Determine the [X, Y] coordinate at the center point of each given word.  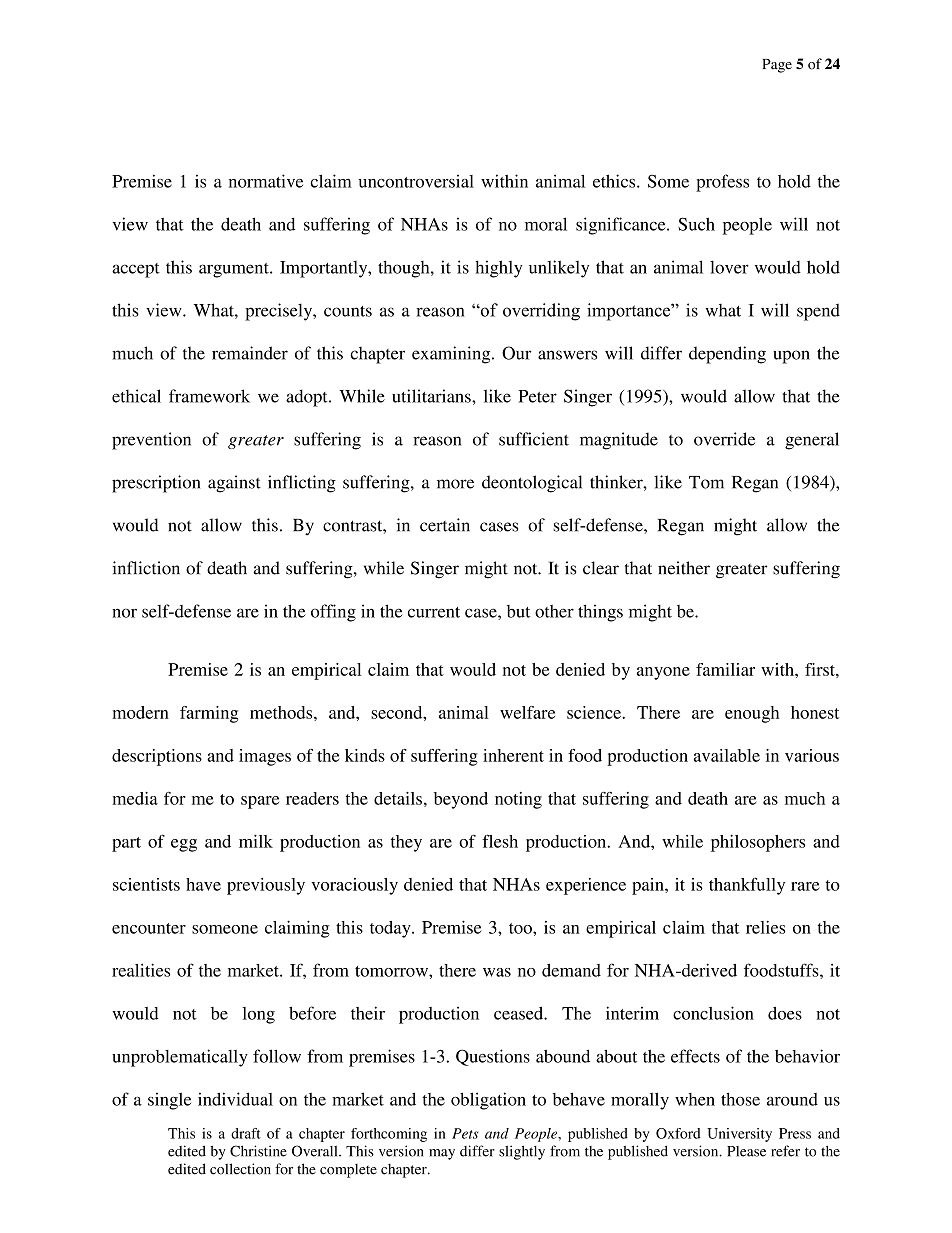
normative [266, 181]
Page [777, 66]
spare [260, 802]
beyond [461, 800]
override [724, 439]
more [455, 484]
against [234, 484]
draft [246, 1133]
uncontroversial [416, 181]
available [727, 755]
